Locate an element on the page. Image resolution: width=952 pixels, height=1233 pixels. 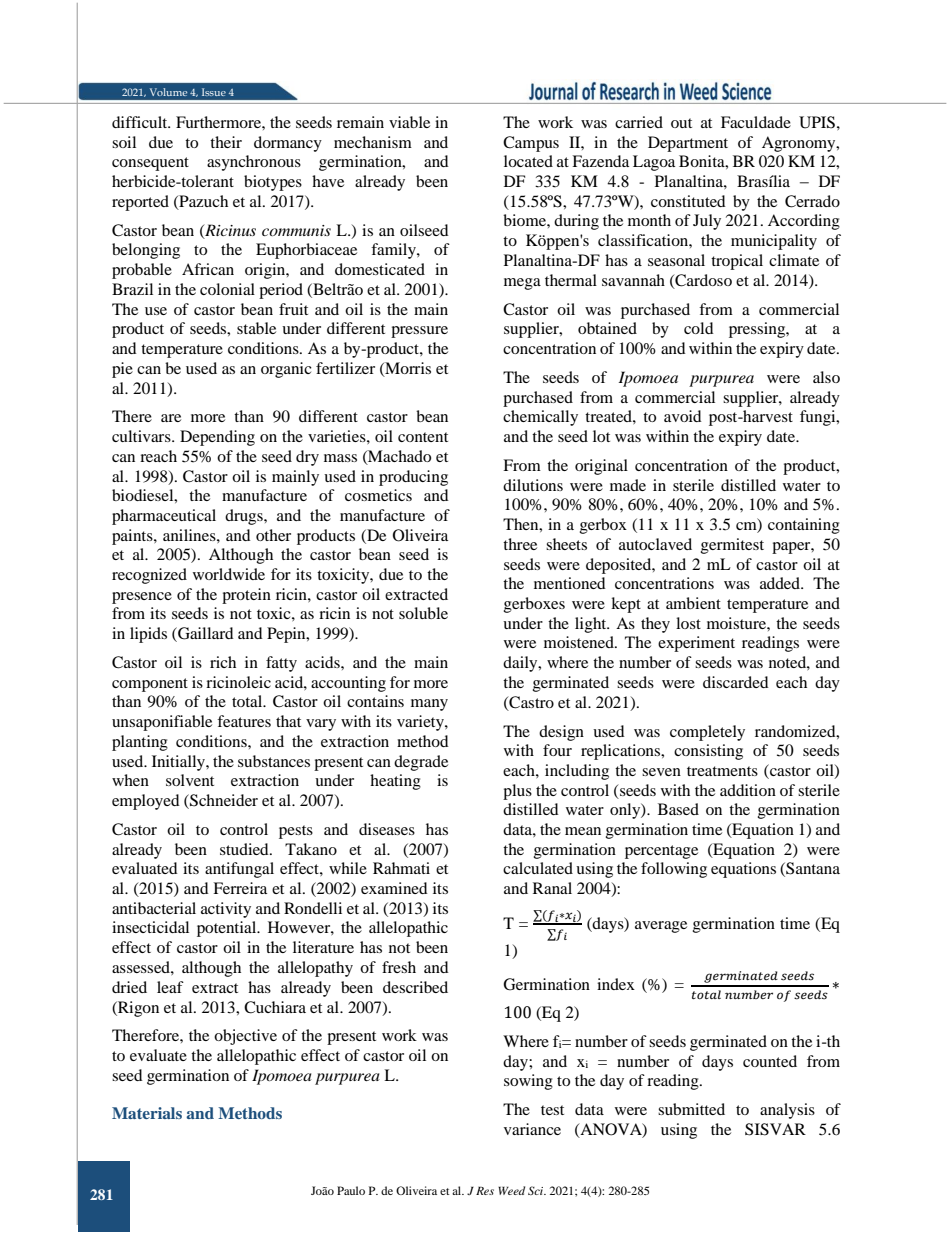
analysis is located at coordinates (787, 1111).
